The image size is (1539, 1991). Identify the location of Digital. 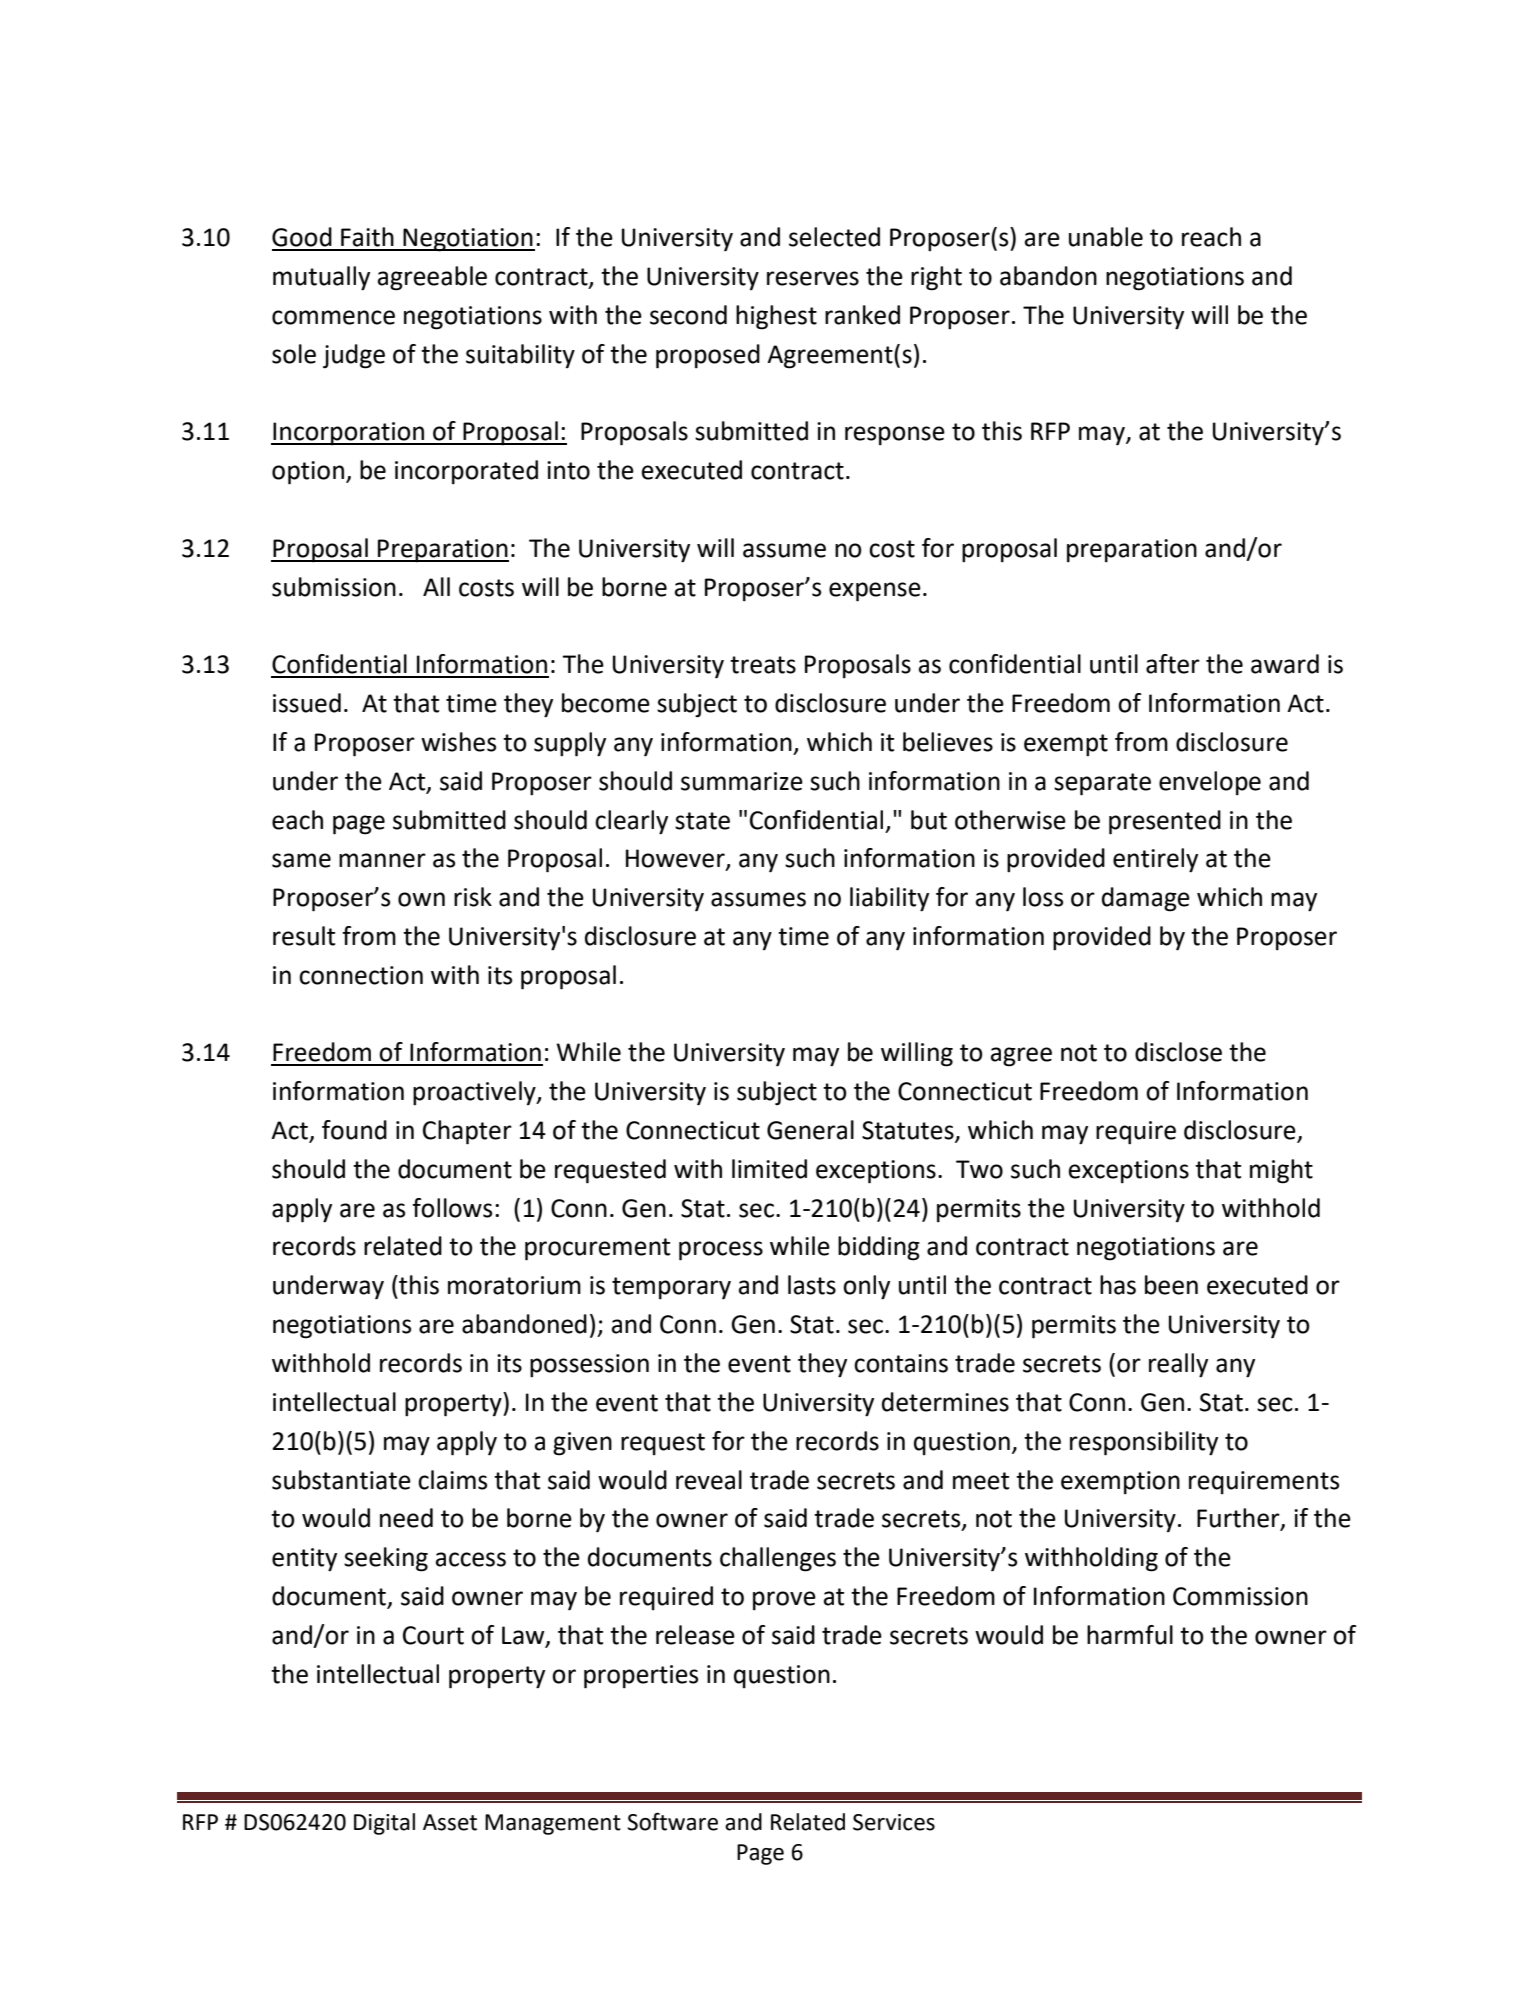
(384, 1824).
